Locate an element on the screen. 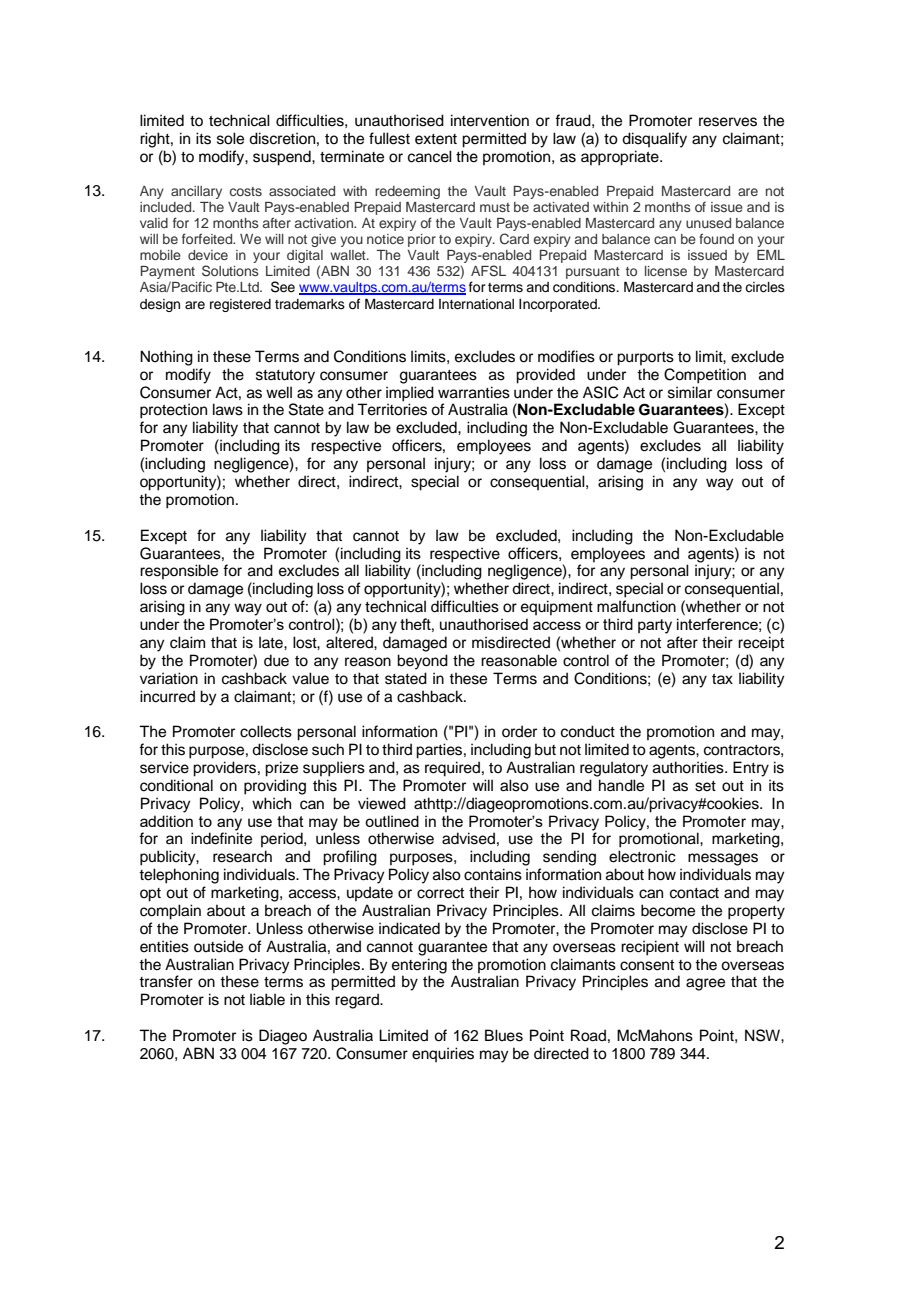  disqualify is located at coordinates (654, 140).
